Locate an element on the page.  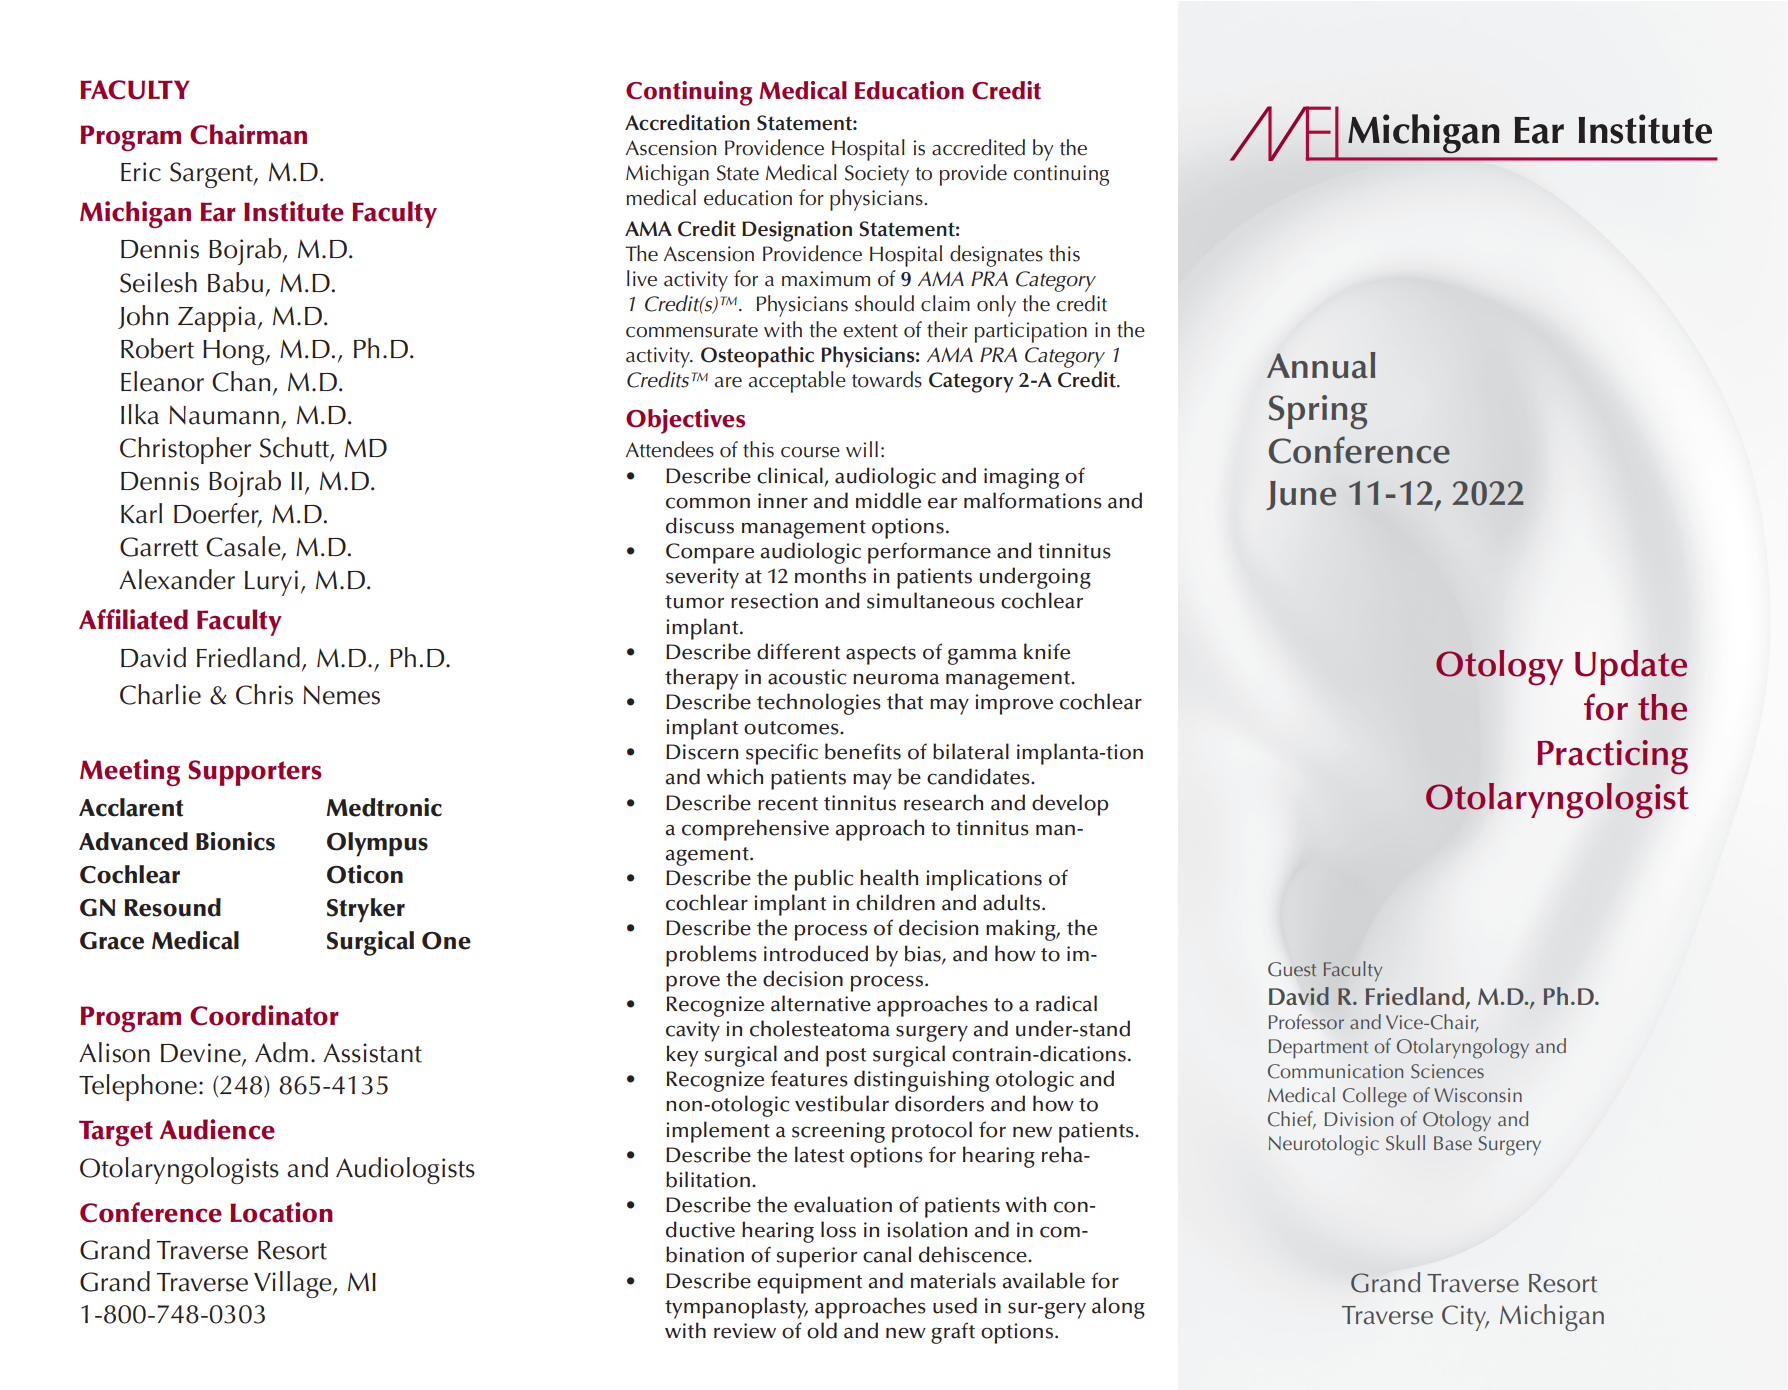
Otolaryngology is located at coordinates (1463, 1048).
